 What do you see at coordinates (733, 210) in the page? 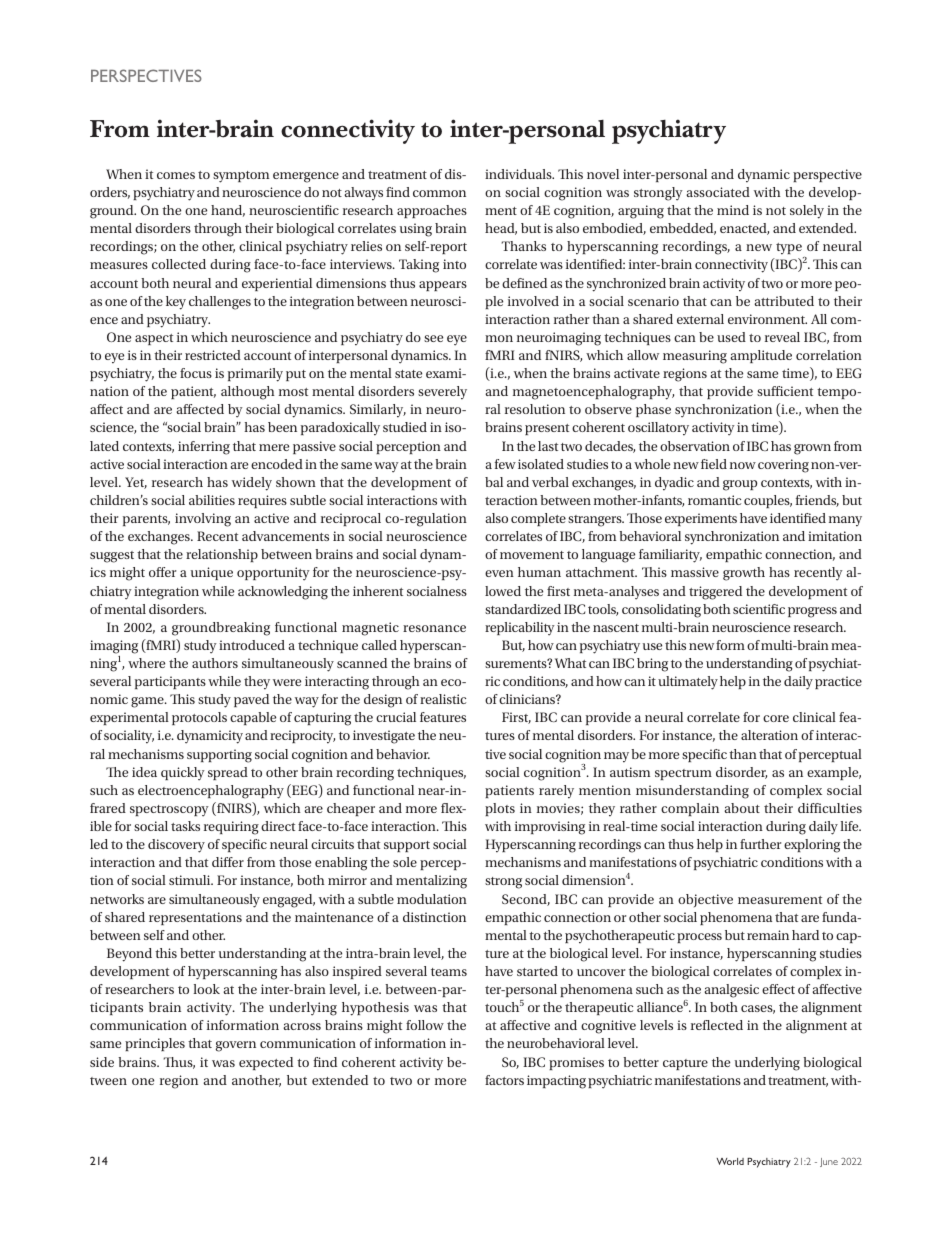
I see `mind` at bounding box center [733, 210].
